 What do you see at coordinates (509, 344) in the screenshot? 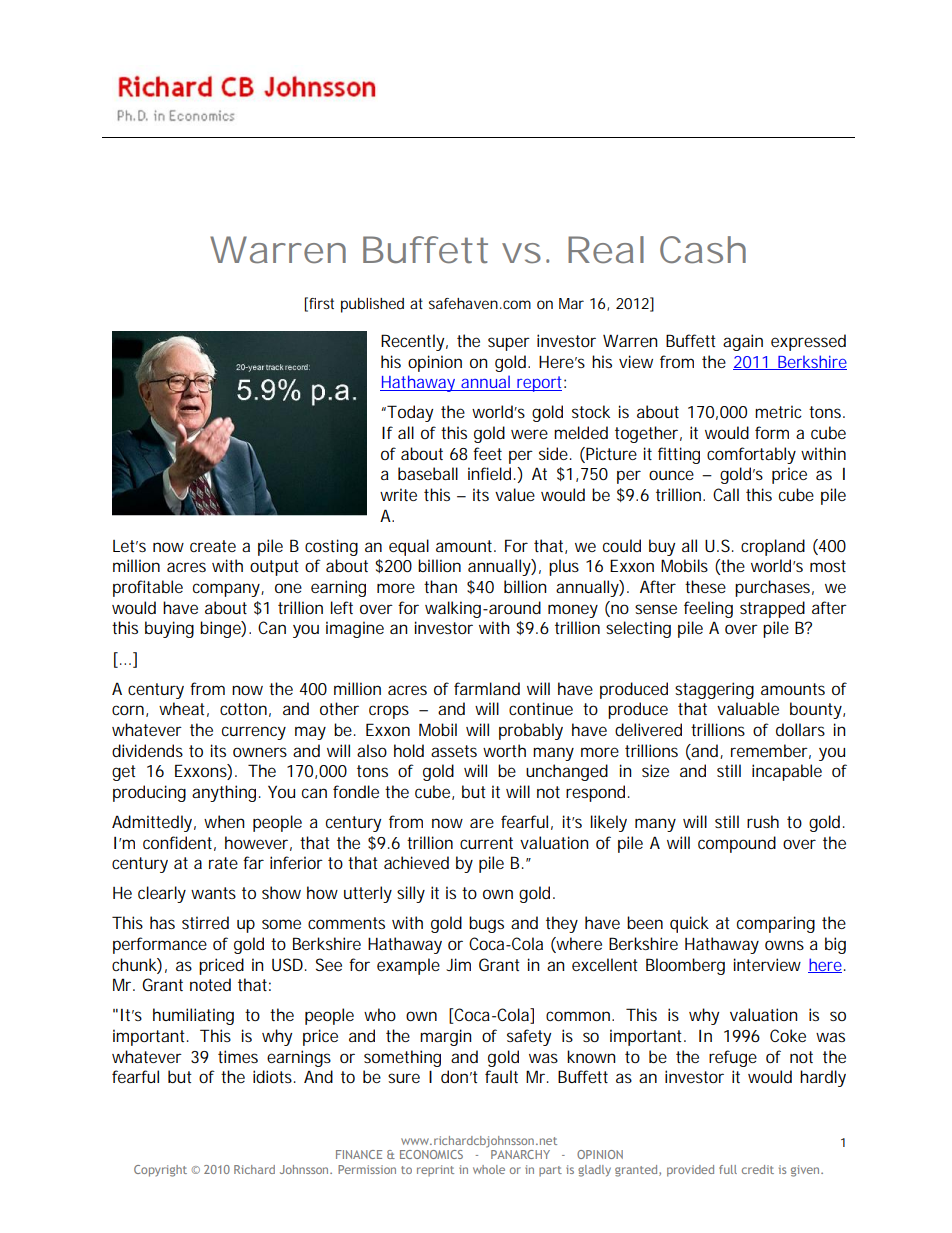
I see `super` at bounding box center [509, 344].
